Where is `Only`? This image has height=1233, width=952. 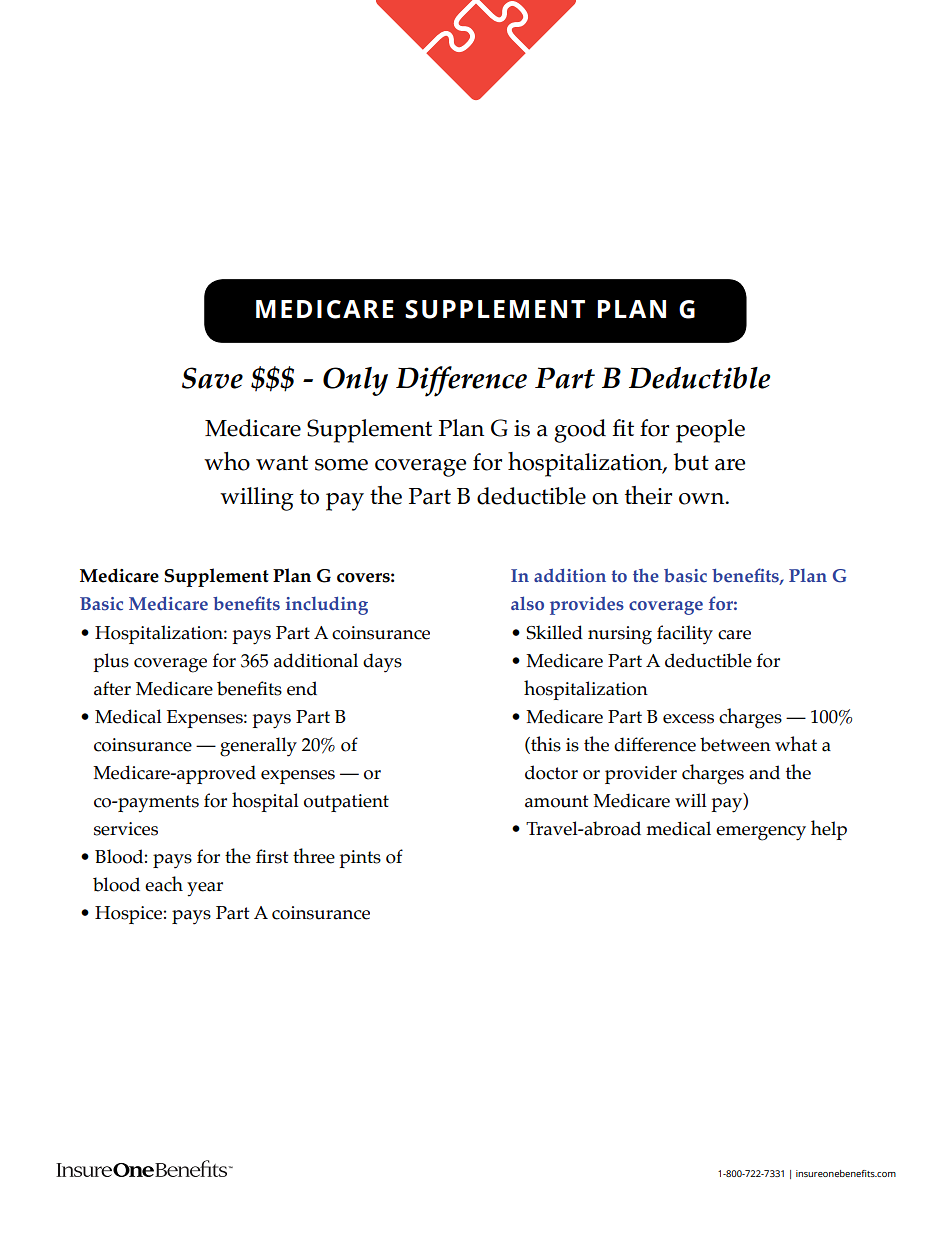 Only is located at coordinates (355, 381).
